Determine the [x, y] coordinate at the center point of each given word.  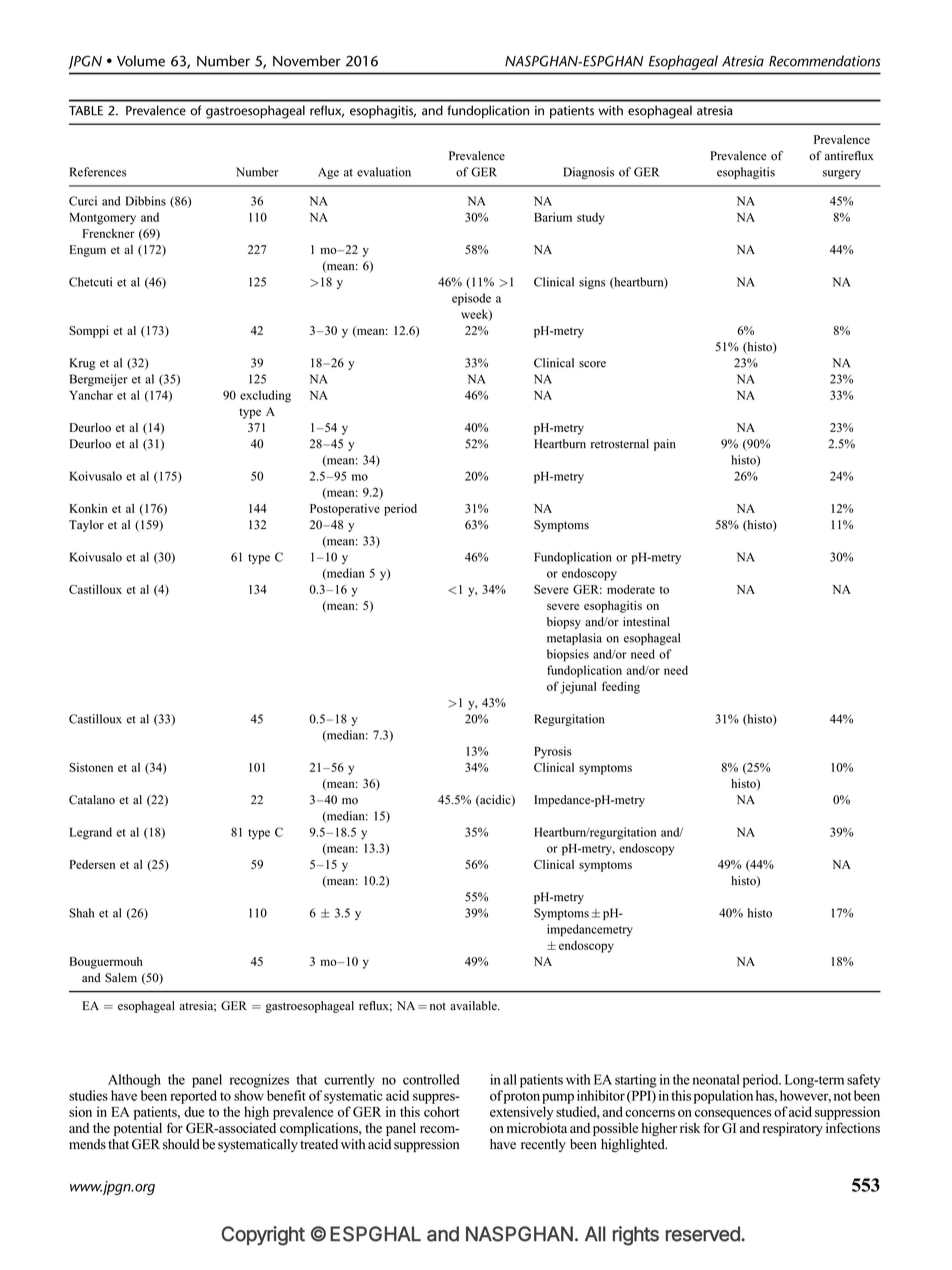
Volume [141, 61]
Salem [121, 978]
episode [471, 299]
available [474, 1006]
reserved [704, 1234]
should [181, 1144]
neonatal [715, 1079]
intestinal [646, 622]
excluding [265, 396]
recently [543, 1145]
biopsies [568, 655]
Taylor [86, 526]
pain [665, 445]
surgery [842, 174]
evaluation [384, 172]
